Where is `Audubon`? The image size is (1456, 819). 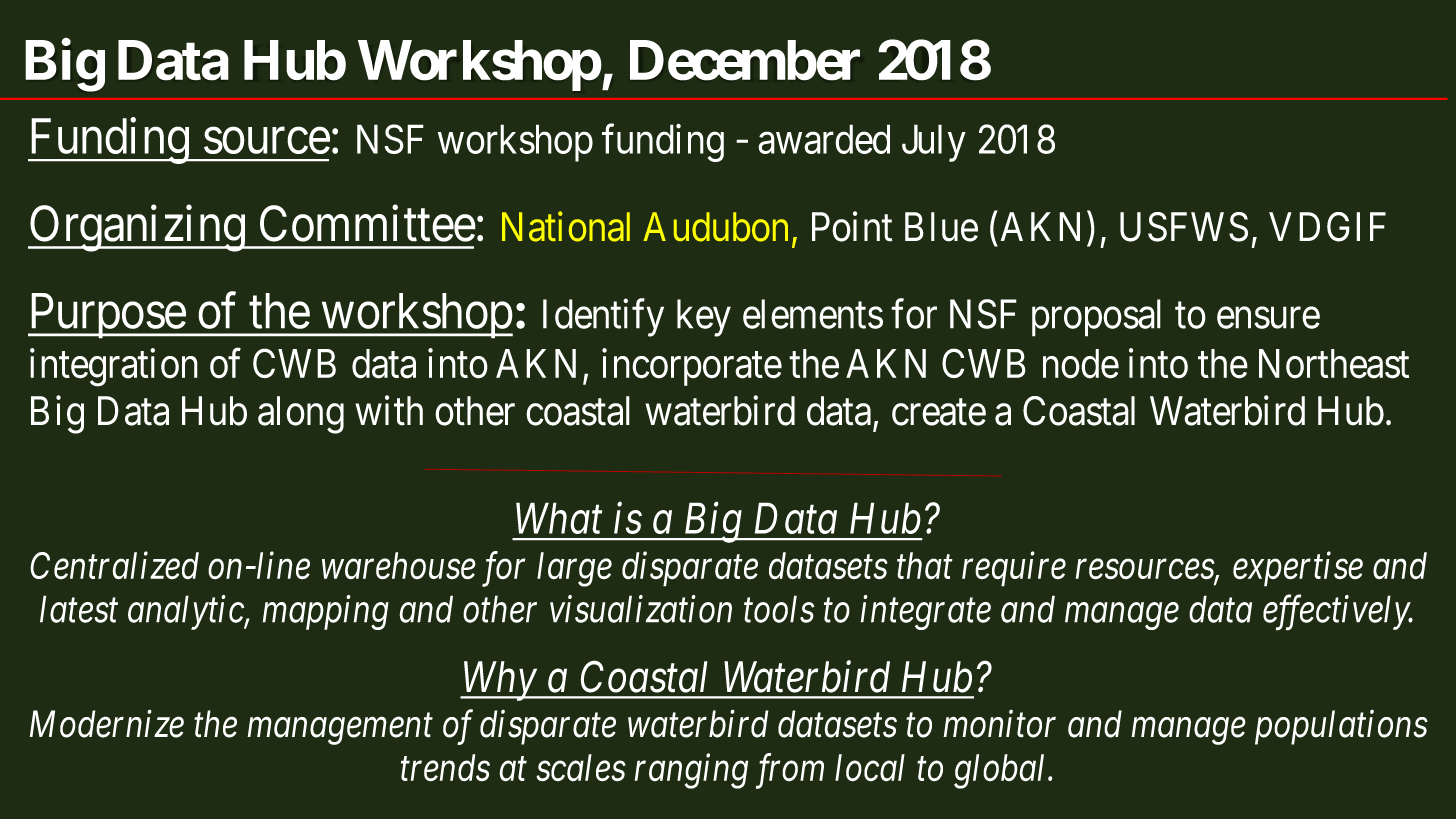
Audubon is located at coordinates (715, 227).
